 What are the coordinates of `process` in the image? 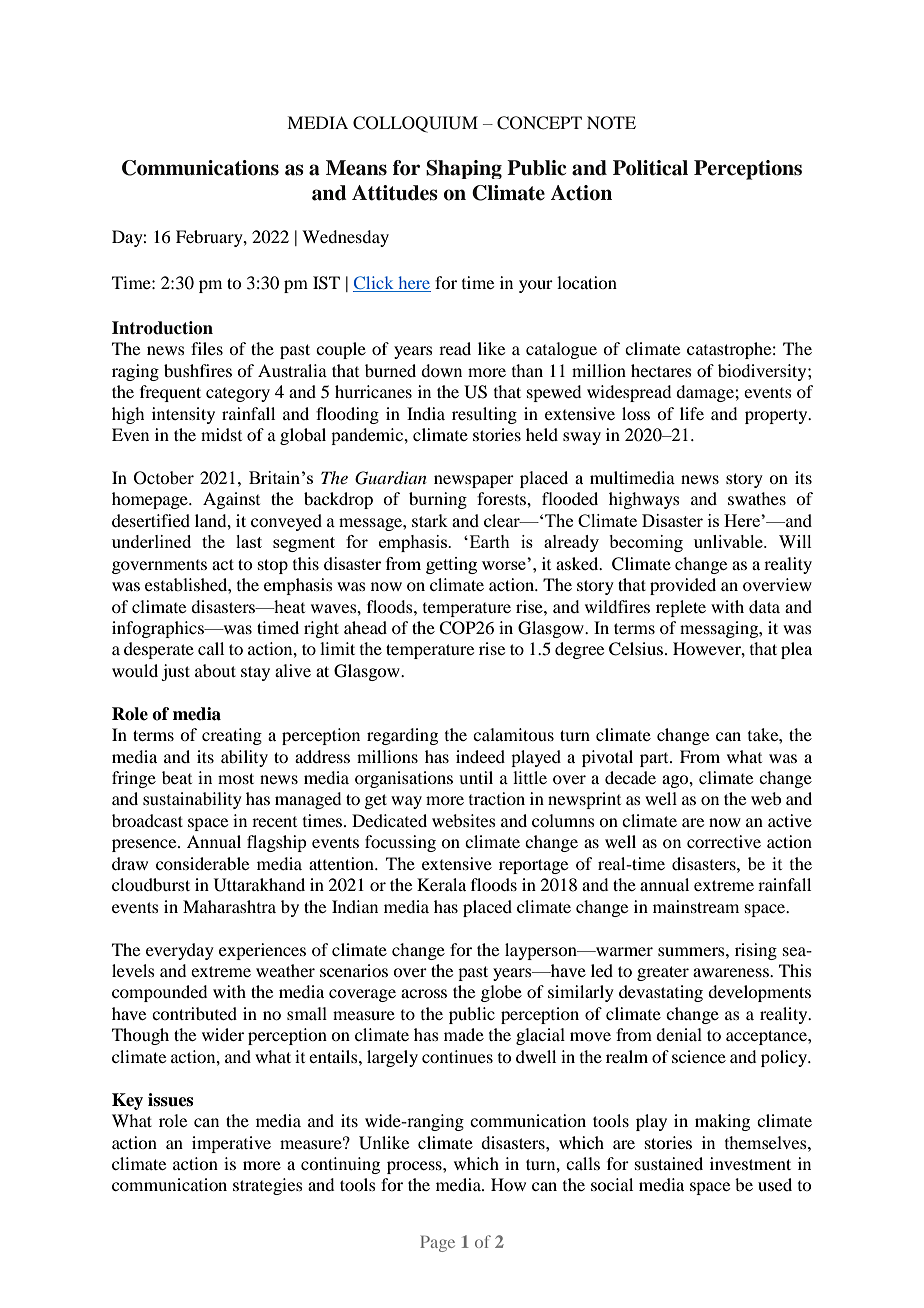 It's located at (415, 1167).
